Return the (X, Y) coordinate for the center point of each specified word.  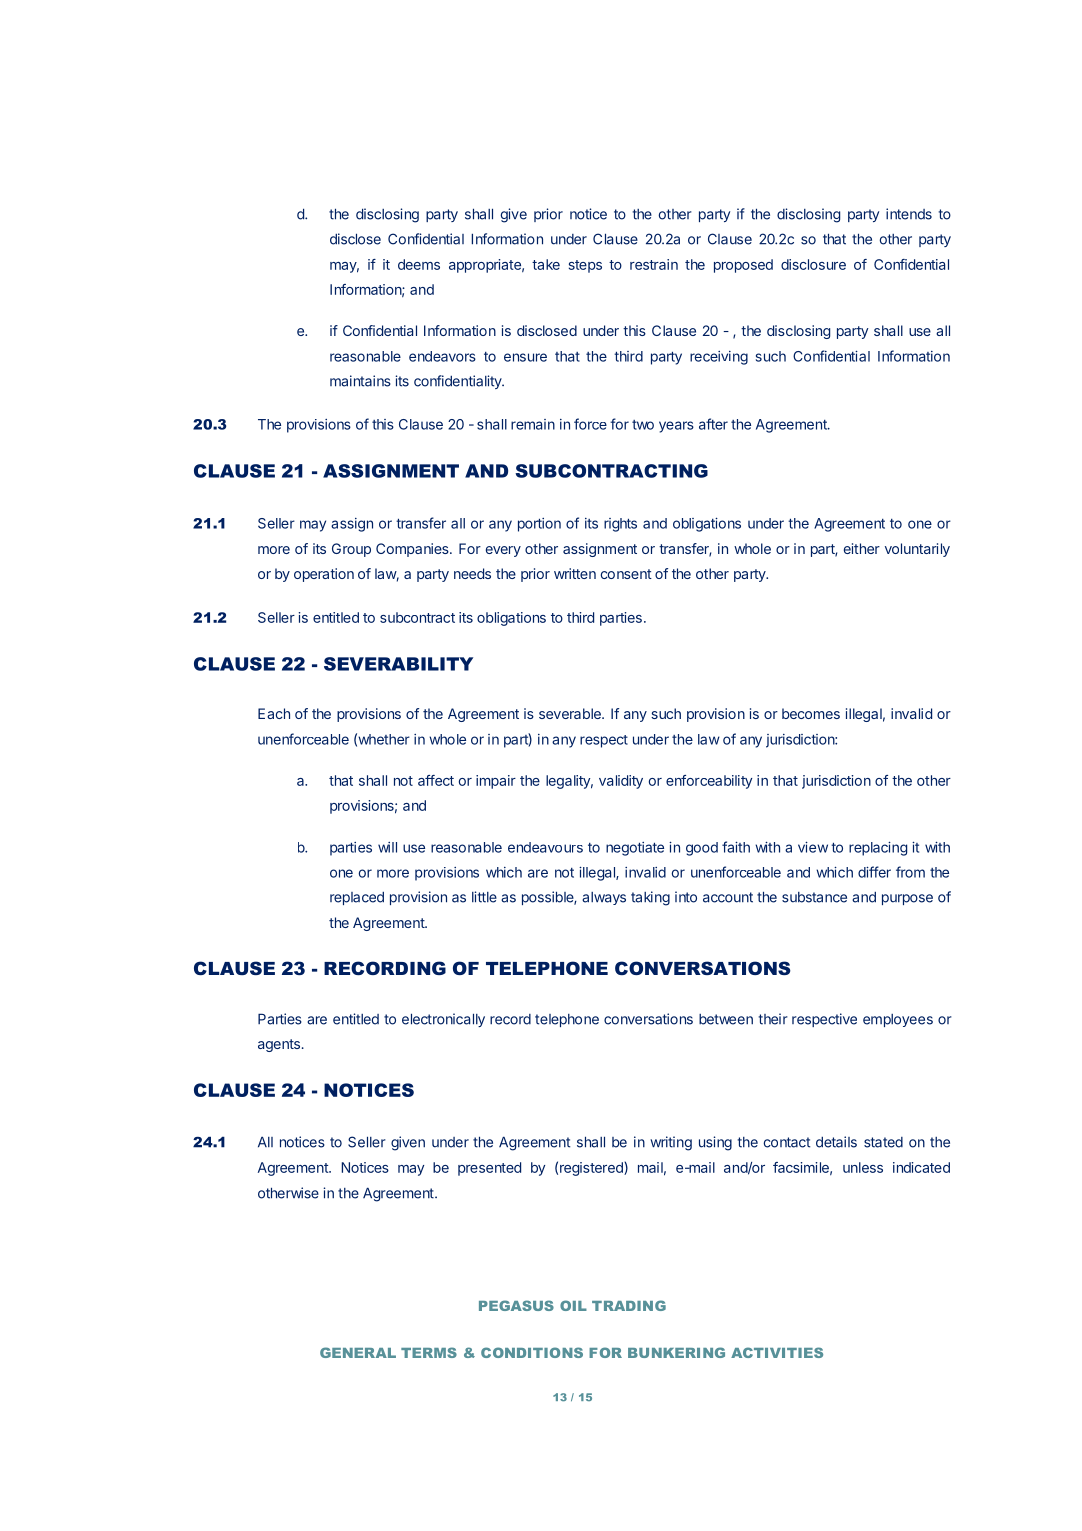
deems (419, 264)
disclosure (813, 264)
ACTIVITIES (777, 1352)
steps (585, 266)
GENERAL (358, 1352)
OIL (573, 1305)
